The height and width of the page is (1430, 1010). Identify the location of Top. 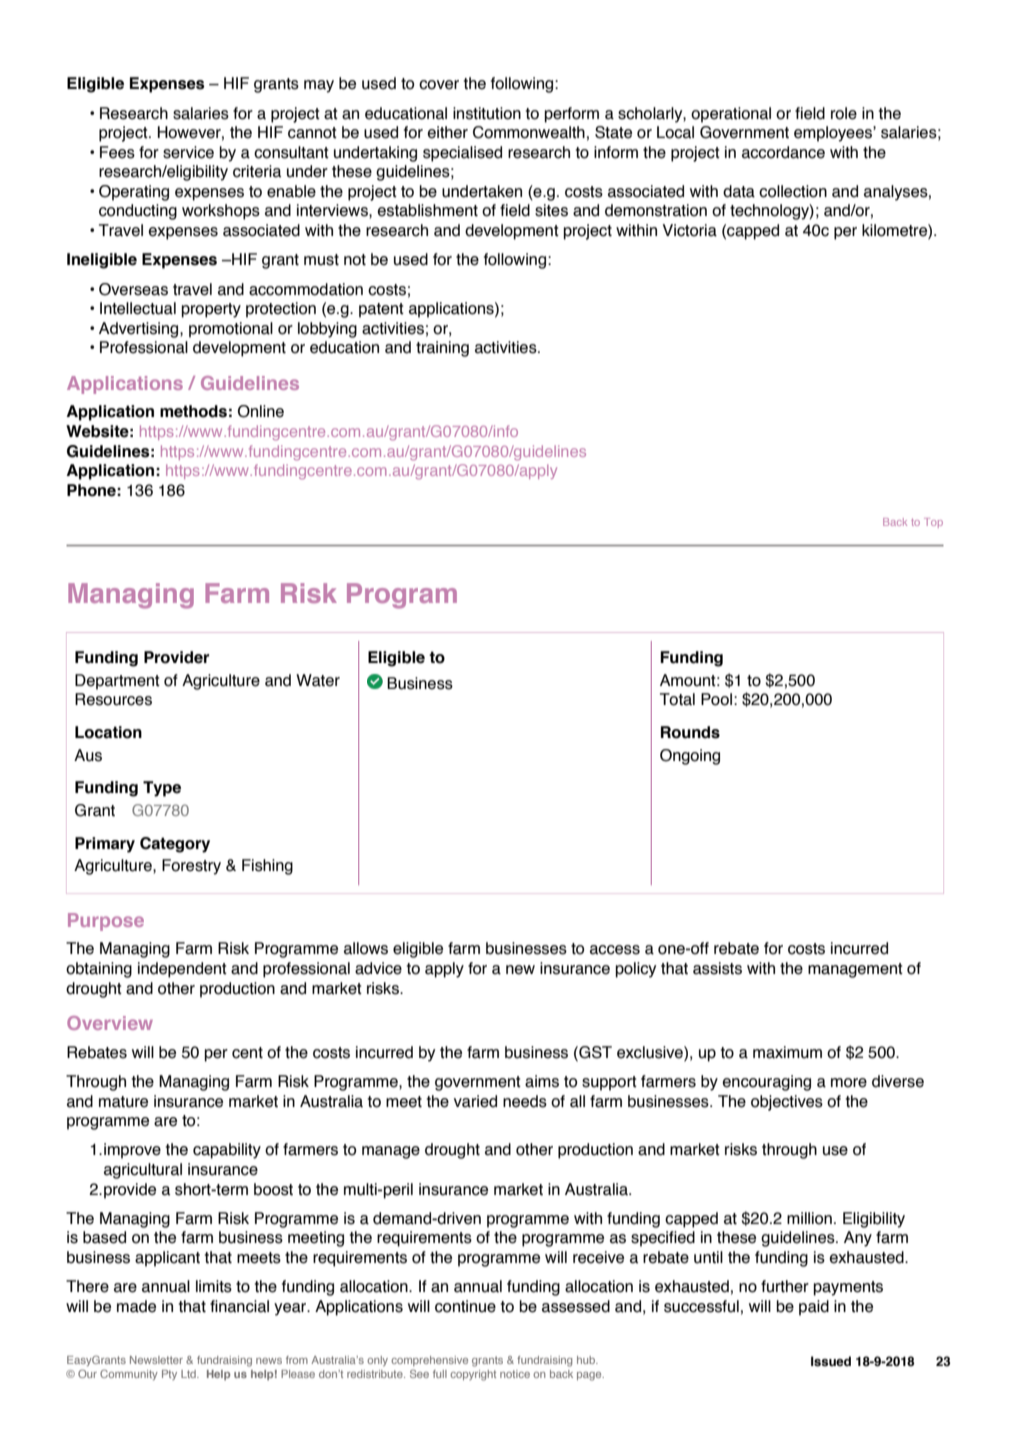
(933, 523).
